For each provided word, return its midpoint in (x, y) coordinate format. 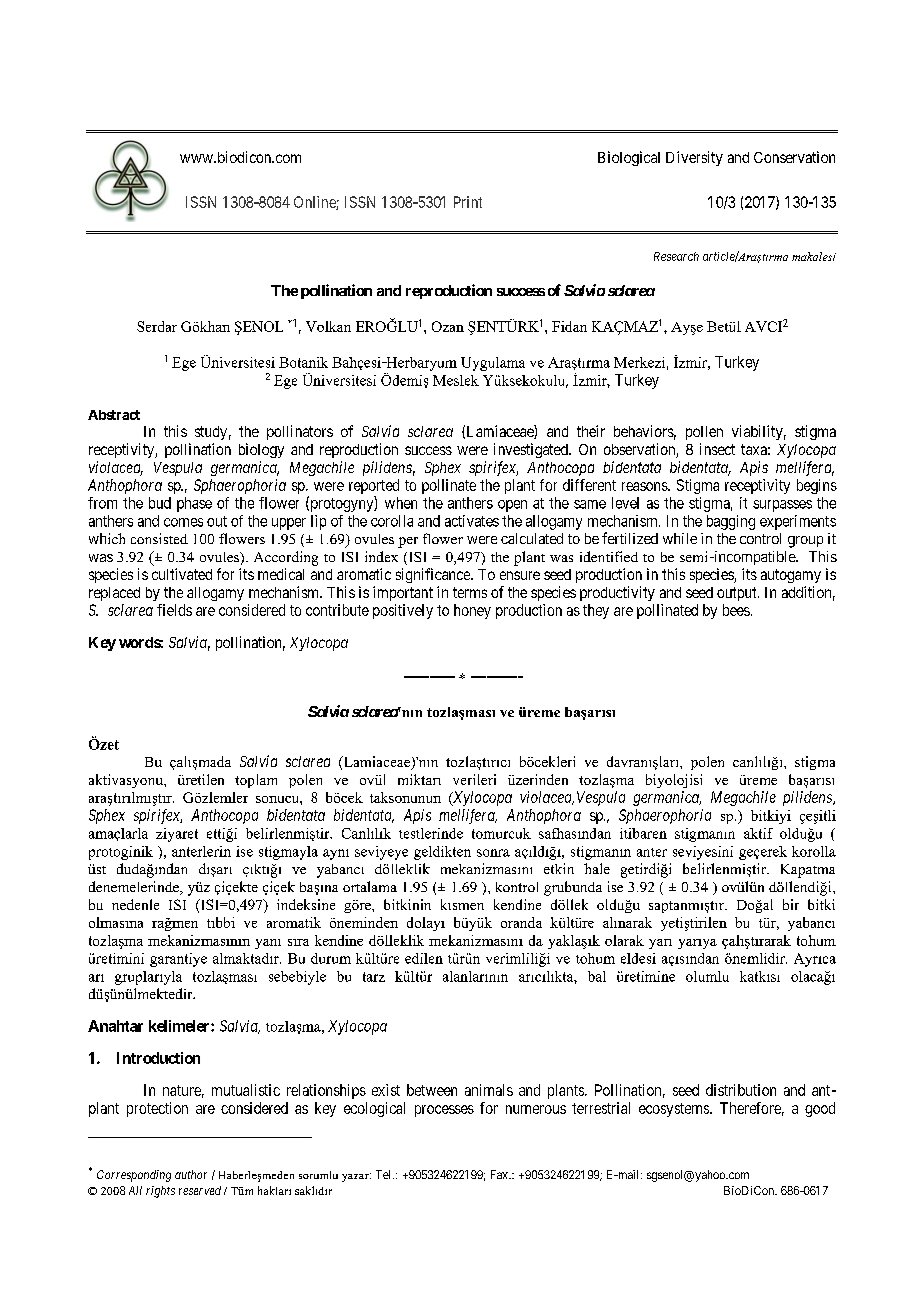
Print (468, 202)
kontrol (517, 887)
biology (261, 450)
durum (331, 958)
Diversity (694, 158)
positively (403, 611)
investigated (532, 450)
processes (444, 1111)
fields (174, 610)
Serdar (157, 326)
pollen (704, 433)
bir (791, 904)
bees (736, 610)
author (191, 1174)
